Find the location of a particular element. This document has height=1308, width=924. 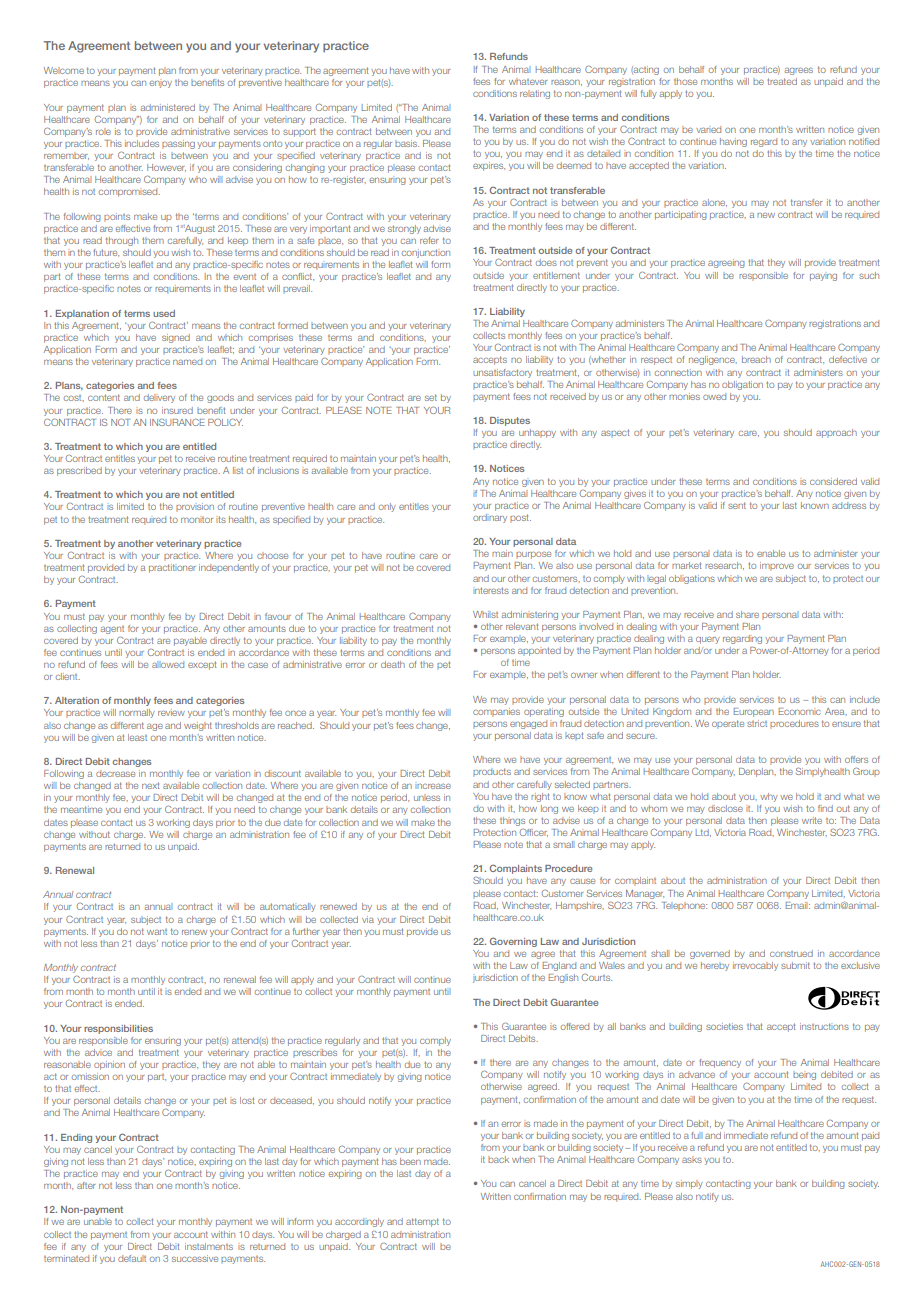

treated is located at coordinates (782, 81).
